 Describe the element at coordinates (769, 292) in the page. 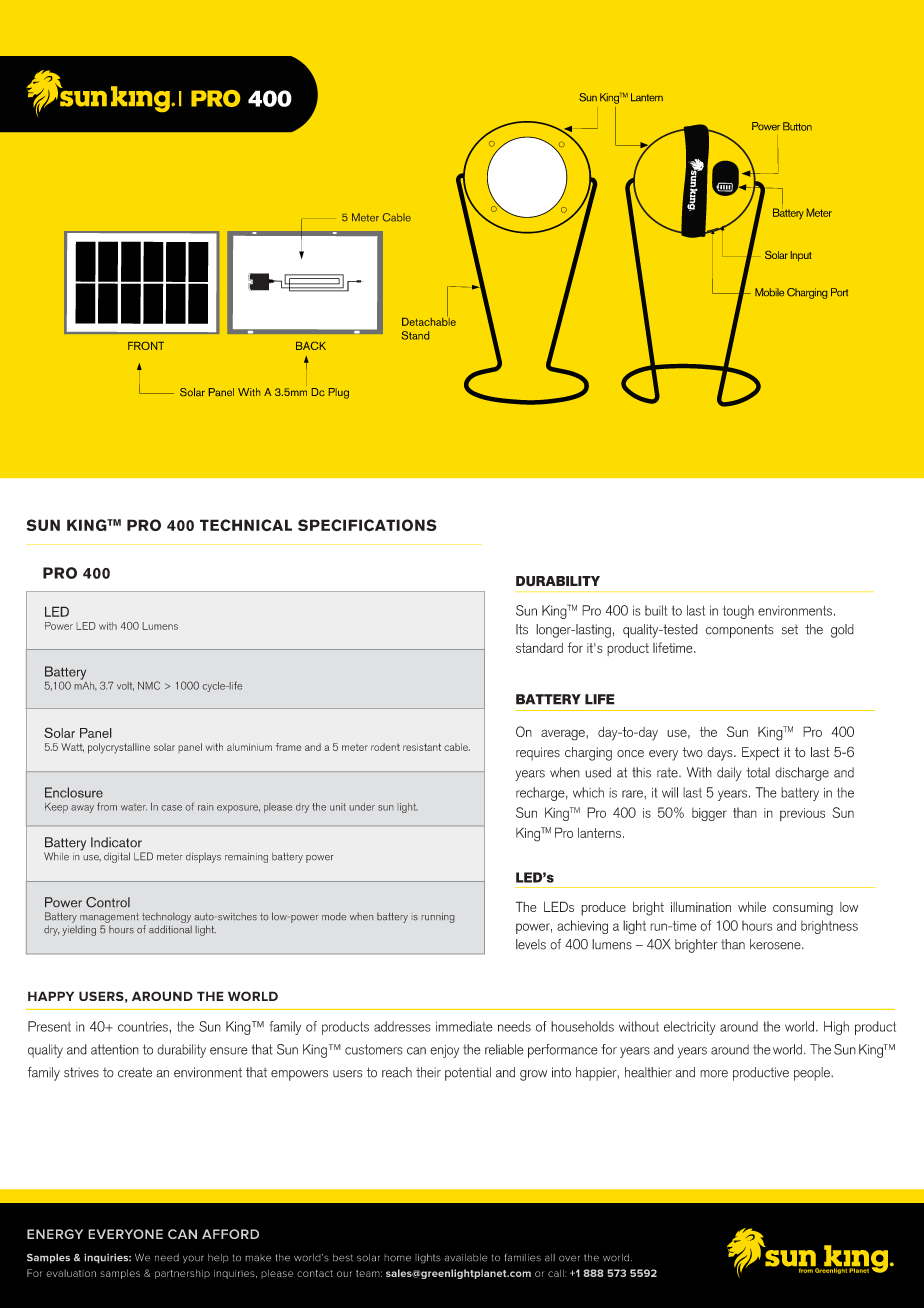

I see `Mobile` at that location.
